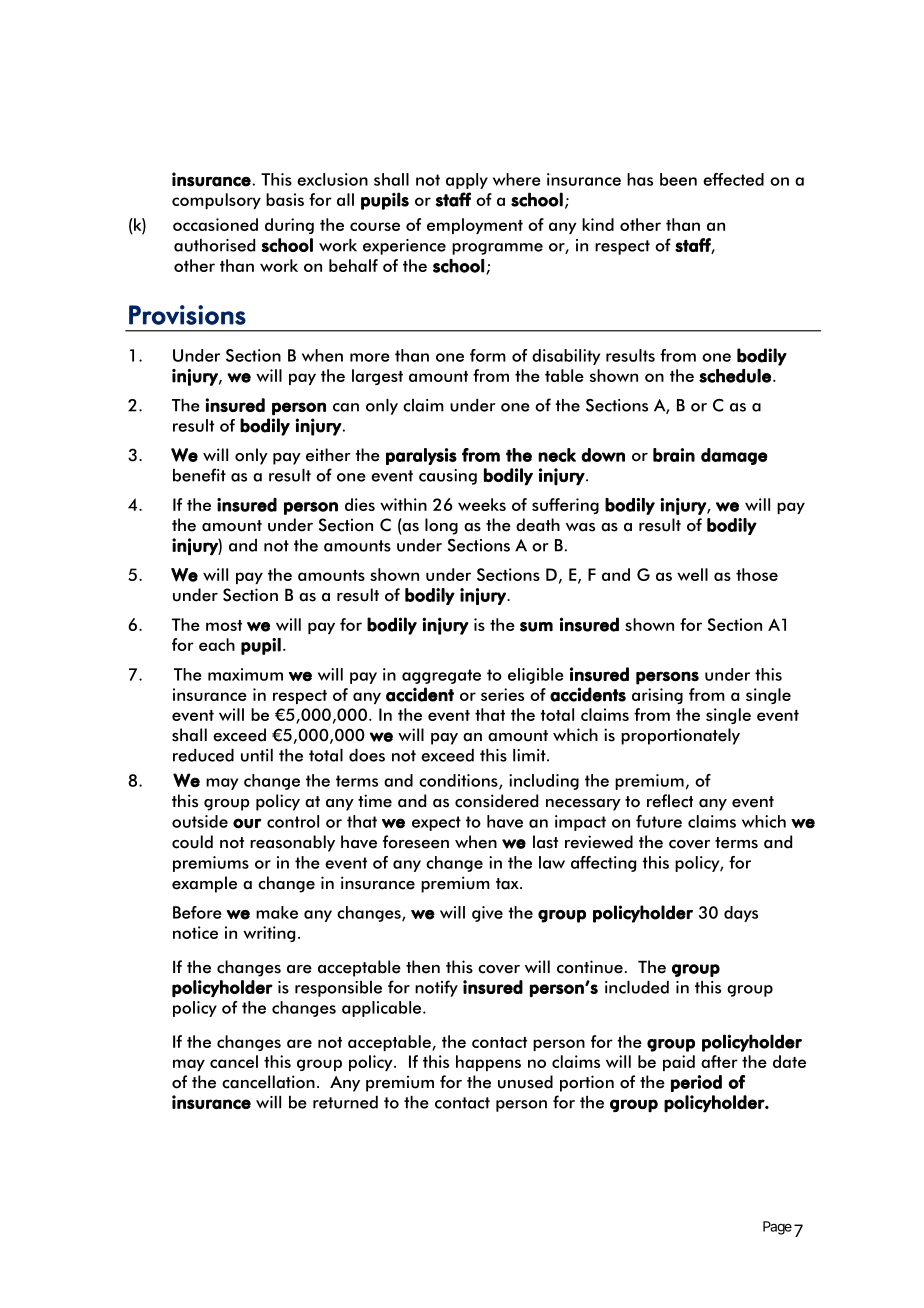  I want to click on most, so click(224, 625).
